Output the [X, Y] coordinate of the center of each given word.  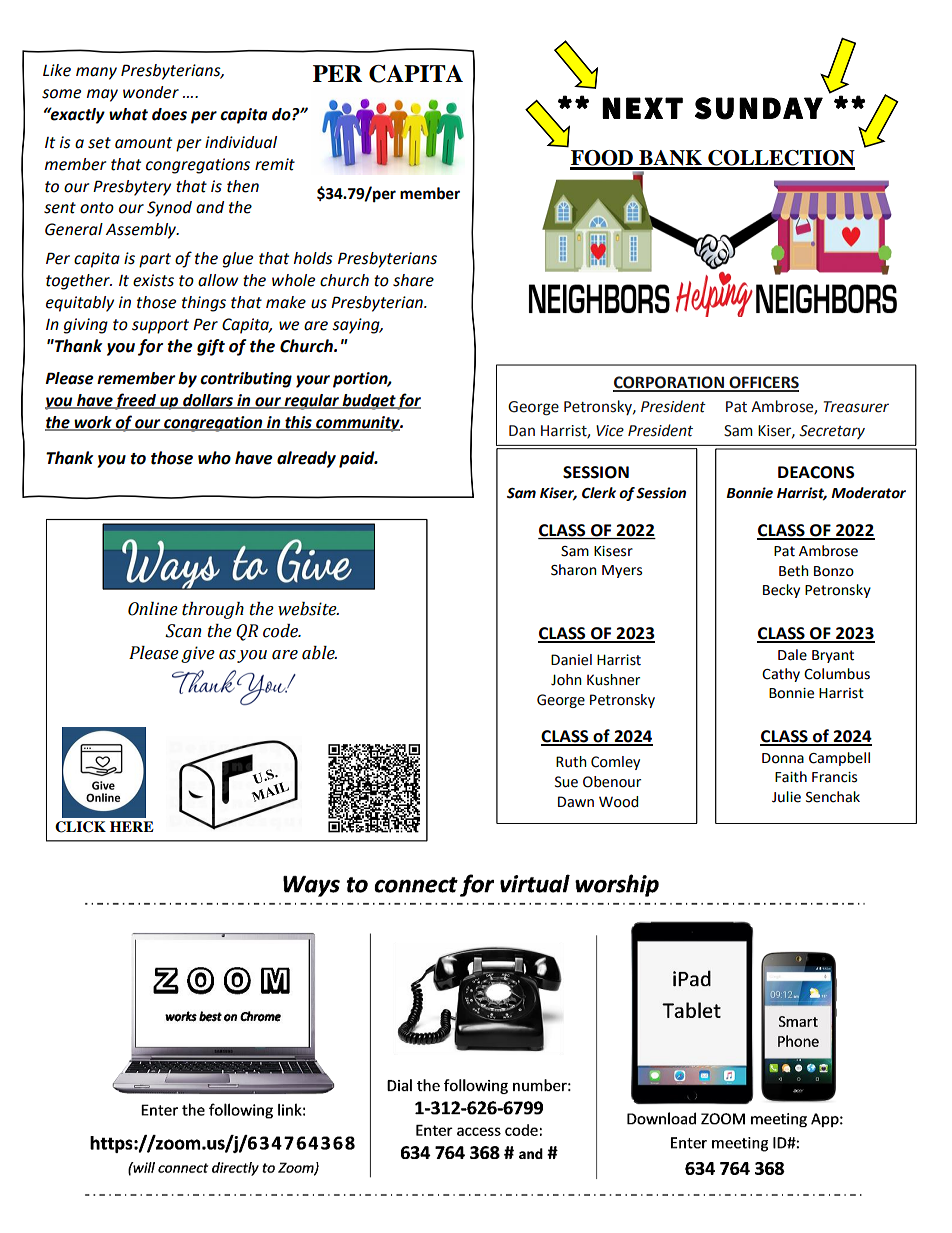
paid [358, 459]
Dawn [576, 802]
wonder [151, 92]
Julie [786, 797]
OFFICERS [763, 383]
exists [153, 280]
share [413, 280]
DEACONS [816, 472]
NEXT [642, 108]
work [93, 423]
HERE [132, 826]
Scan [183, 631]
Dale [792, 655]
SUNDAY [759, 108]
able [319, 653]
